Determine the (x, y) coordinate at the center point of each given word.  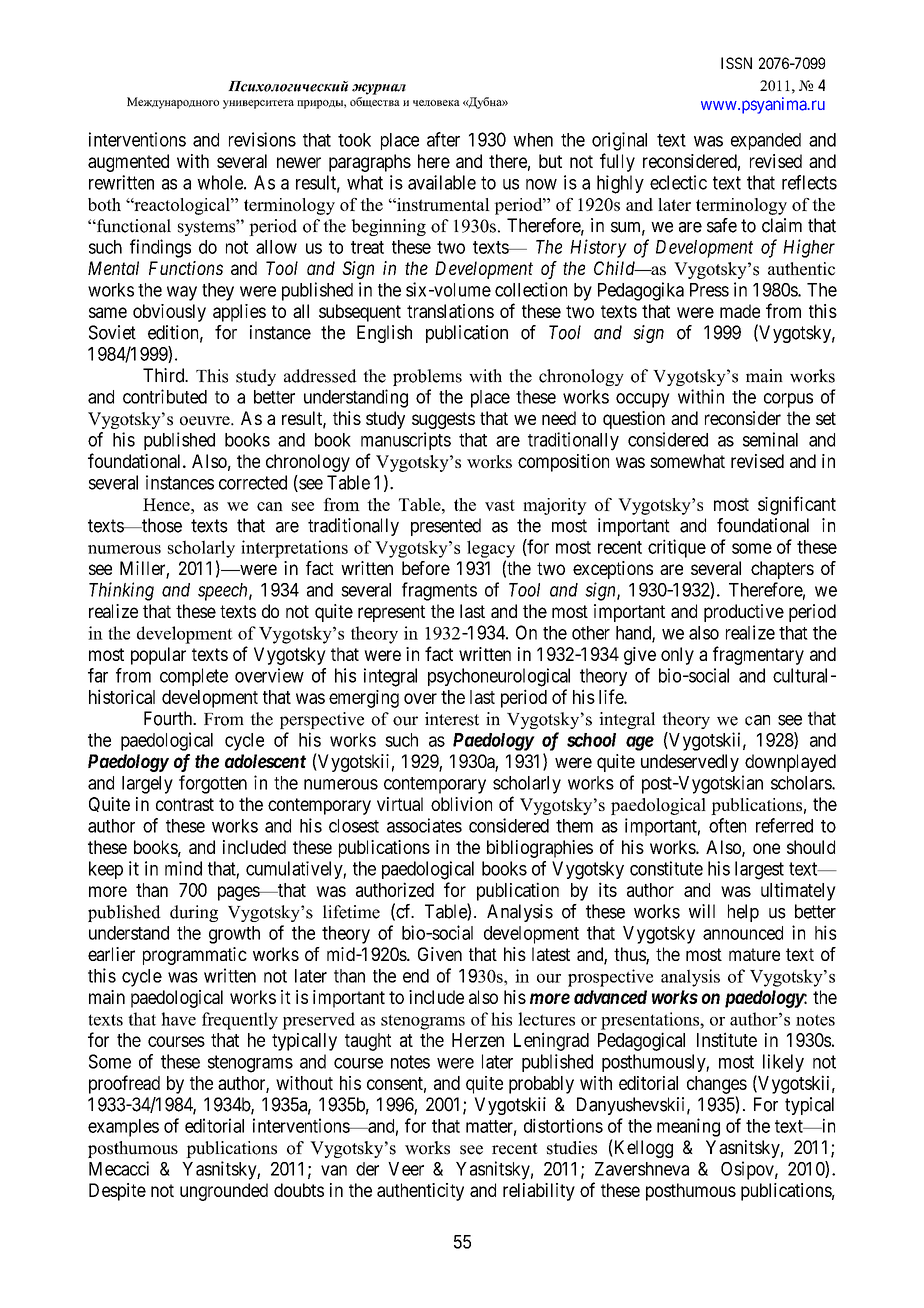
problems (427, 377)
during (194, 913)
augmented (128, 163)
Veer (406, 1169)
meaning (688, 1127)
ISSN (736, 63)
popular (158, 656)
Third (165, 375)
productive (744, 613)
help (743, 913)
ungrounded (224, 1192)
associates (424, 825)
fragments (439, 591)
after (443, 139)
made (740, 311)
